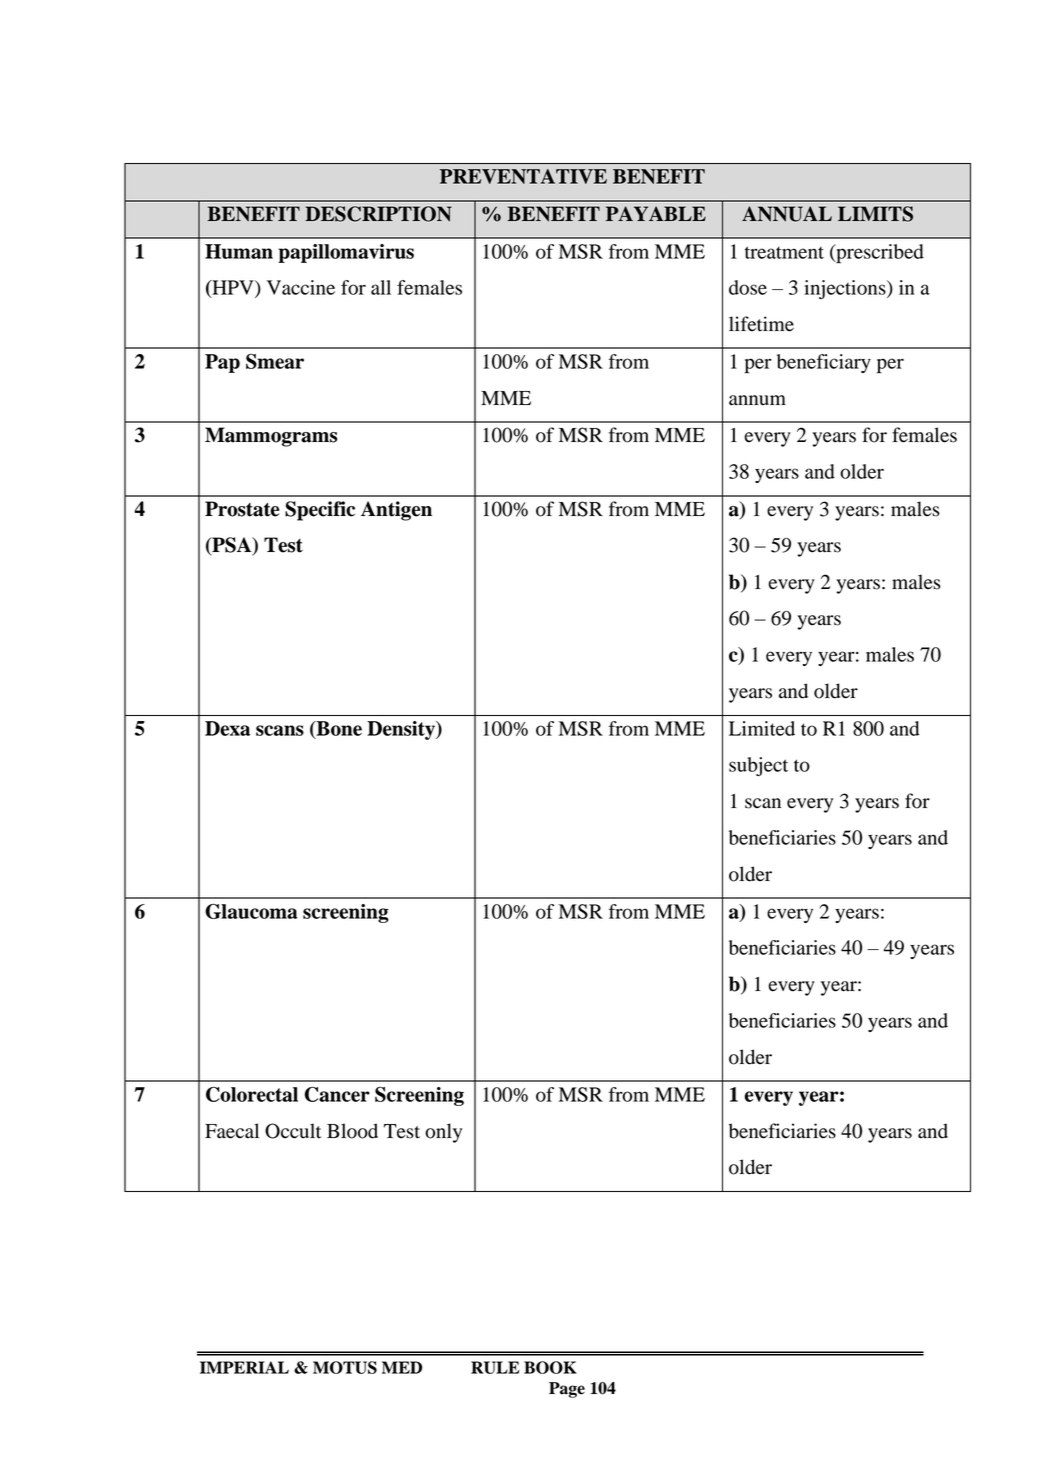 This document has width=1047, height=1481. What do you see at coordinates (227, 728) in the document?
I see `Dexa` at bounding box center [227, 728].
